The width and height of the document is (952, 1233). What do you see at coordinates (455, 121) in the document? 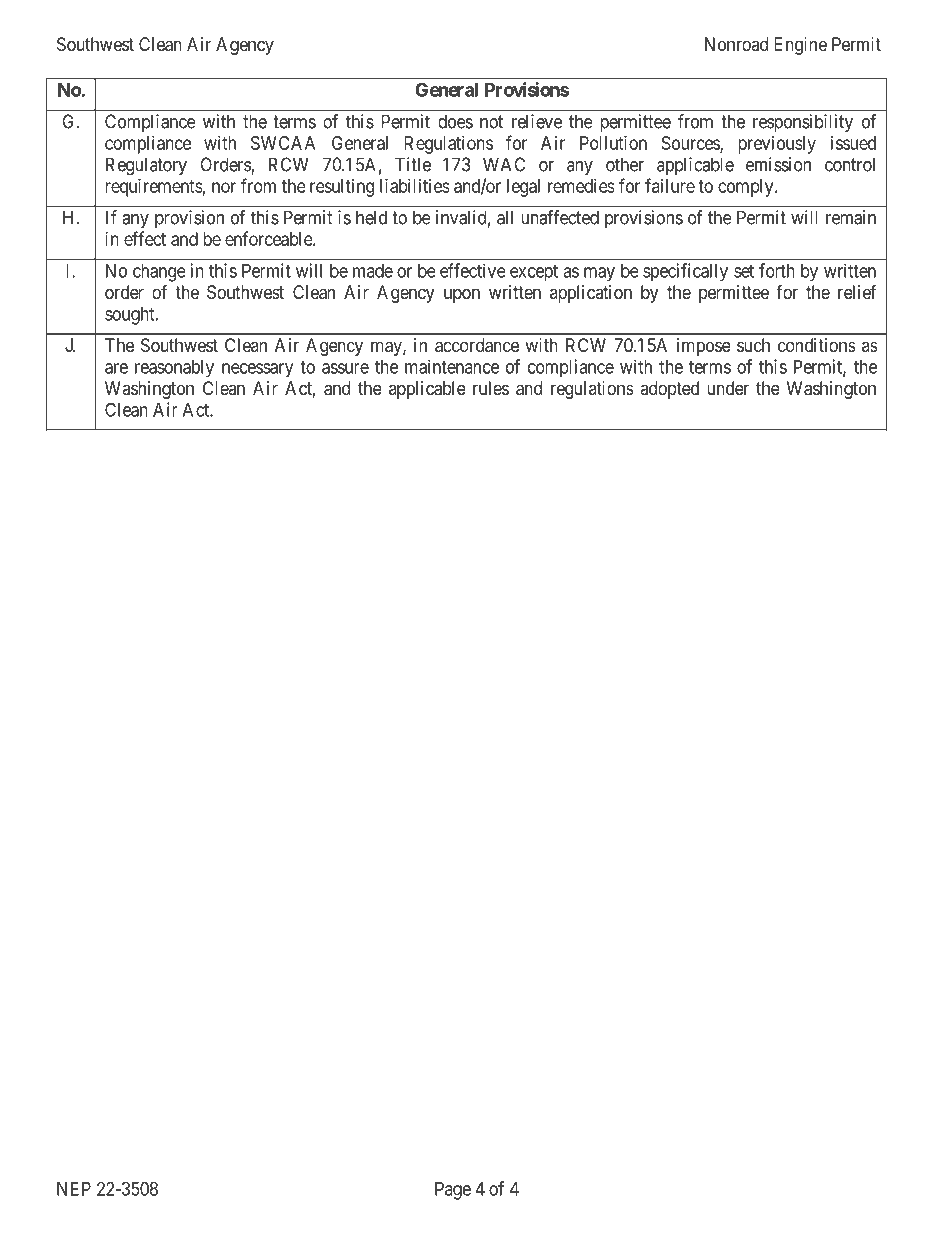
I see `does` at bounding box center [455, 121].
